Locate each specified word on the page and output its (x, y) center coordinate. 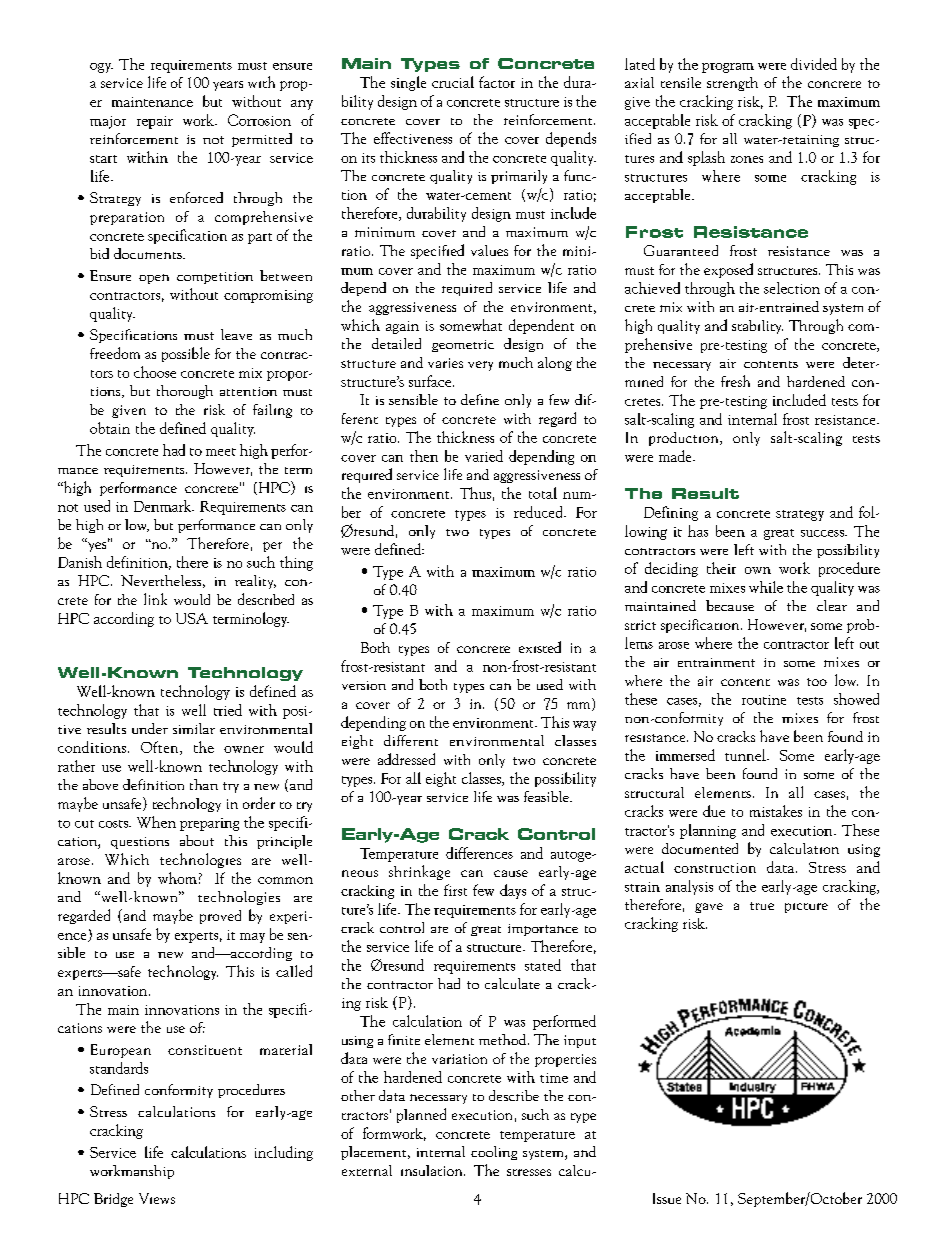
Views (157, 1198)
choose (155, 372)
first (455, 890)
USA (192, 618)
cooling (494, 1153)
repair (155, 122)
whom (177, 878)
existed (540, 647)
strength (732, 84)
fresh (735, 381)
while (766, 587)
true (762, 906)
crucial (453, 82)
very (480, 366)
